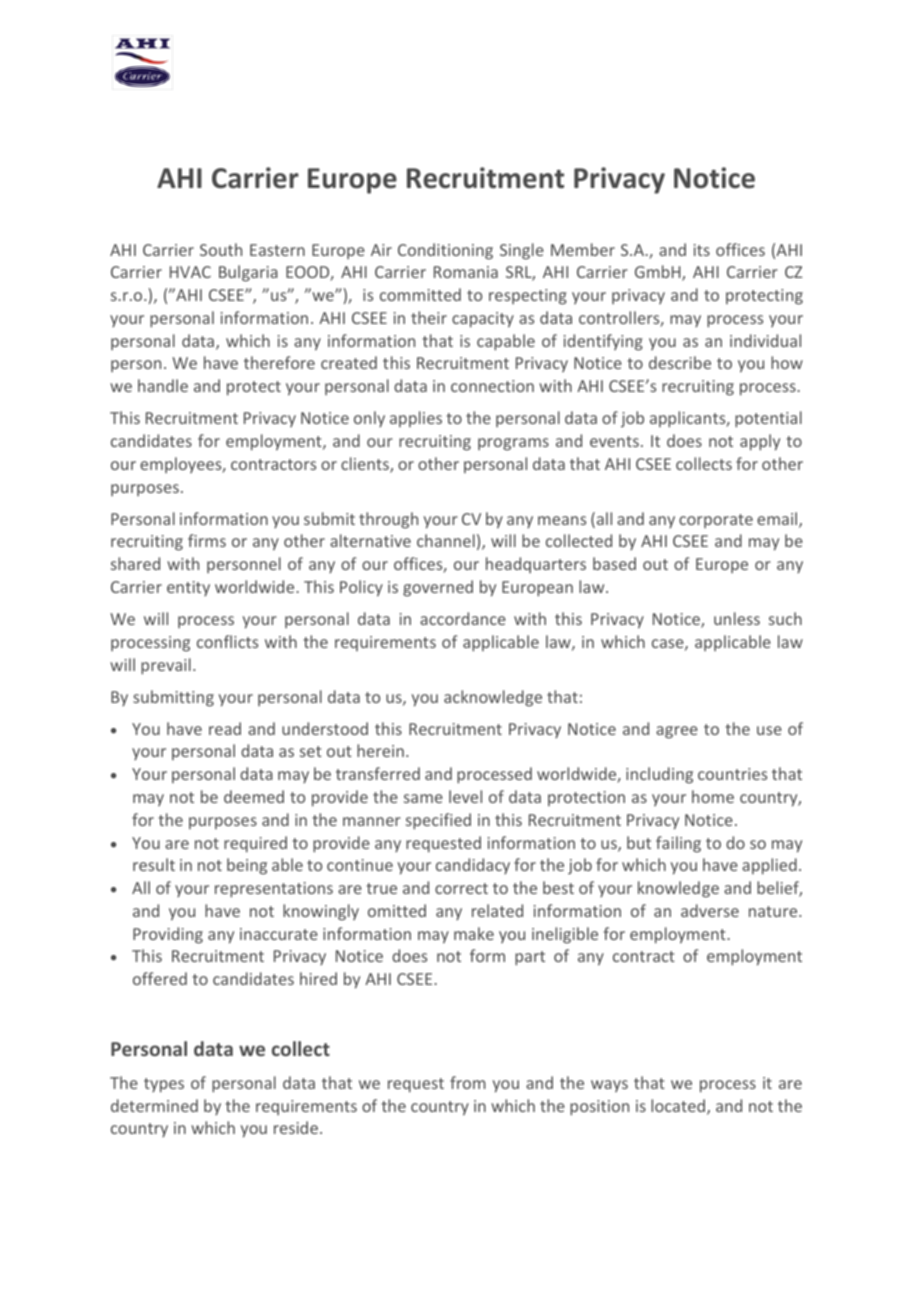 The image size is (924, 1308). I want to click on corporate, so click(716, 521).
